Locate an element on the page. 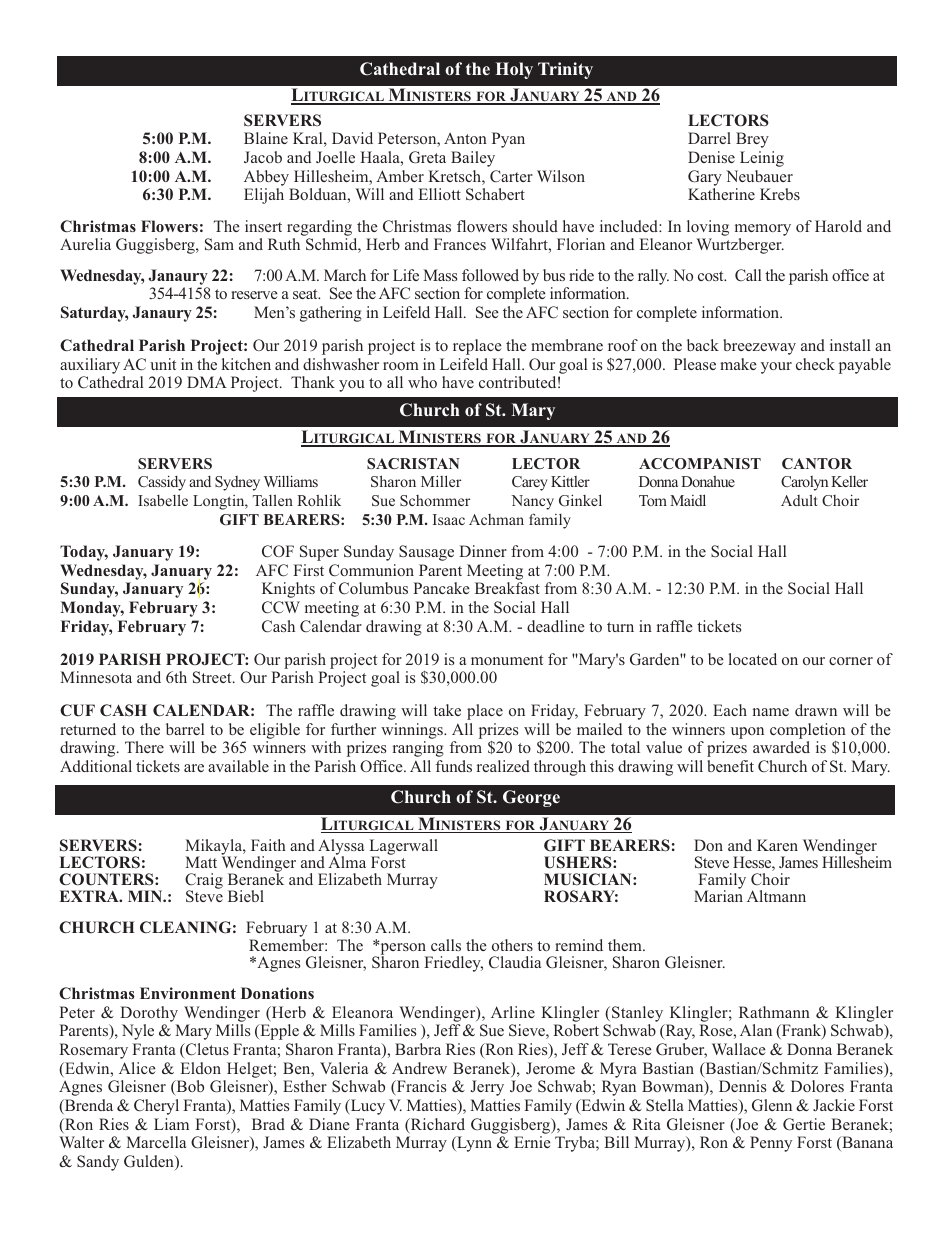  others is located at coordinates (512, 945).
